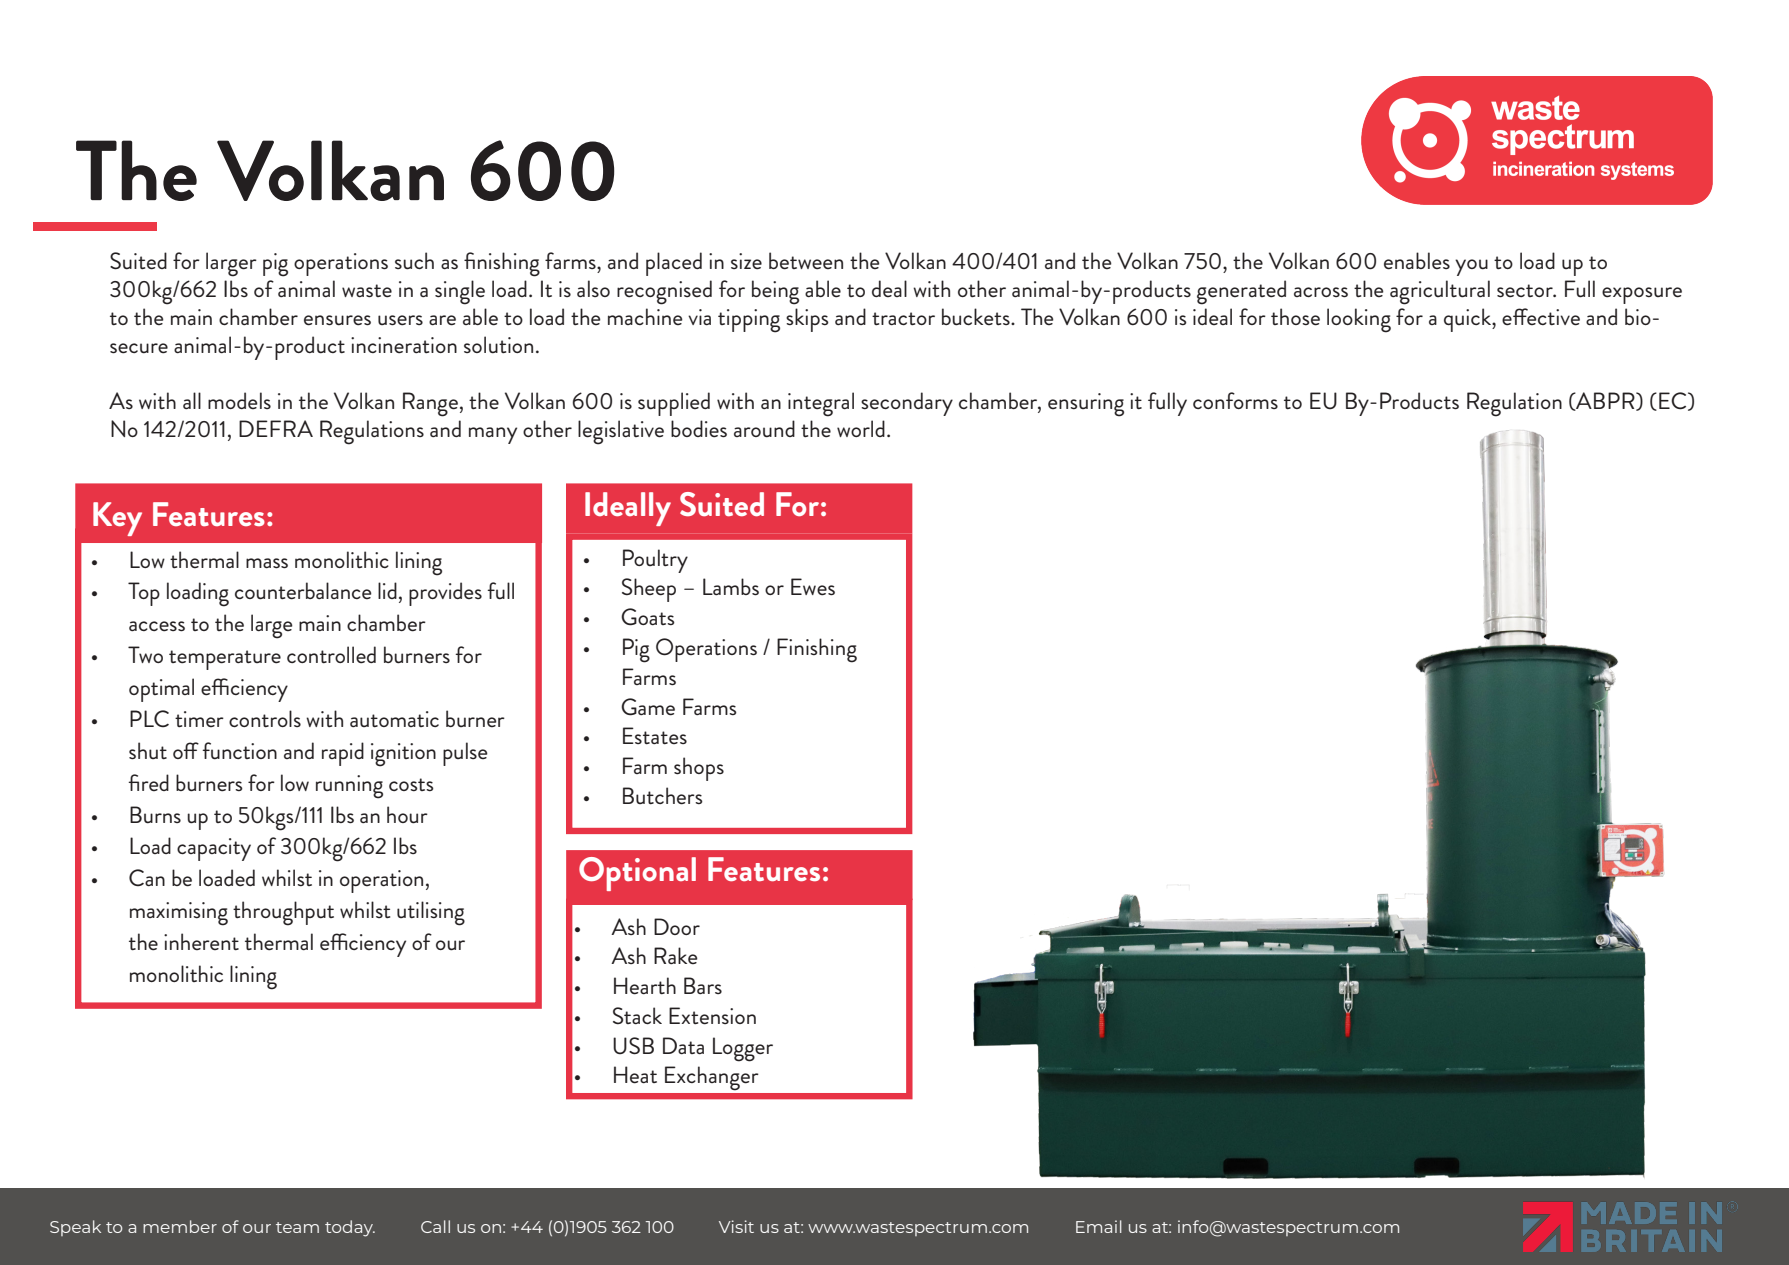 This screenshot has height=1265, width=1789. I want to click on shops, so click(699, 769).
